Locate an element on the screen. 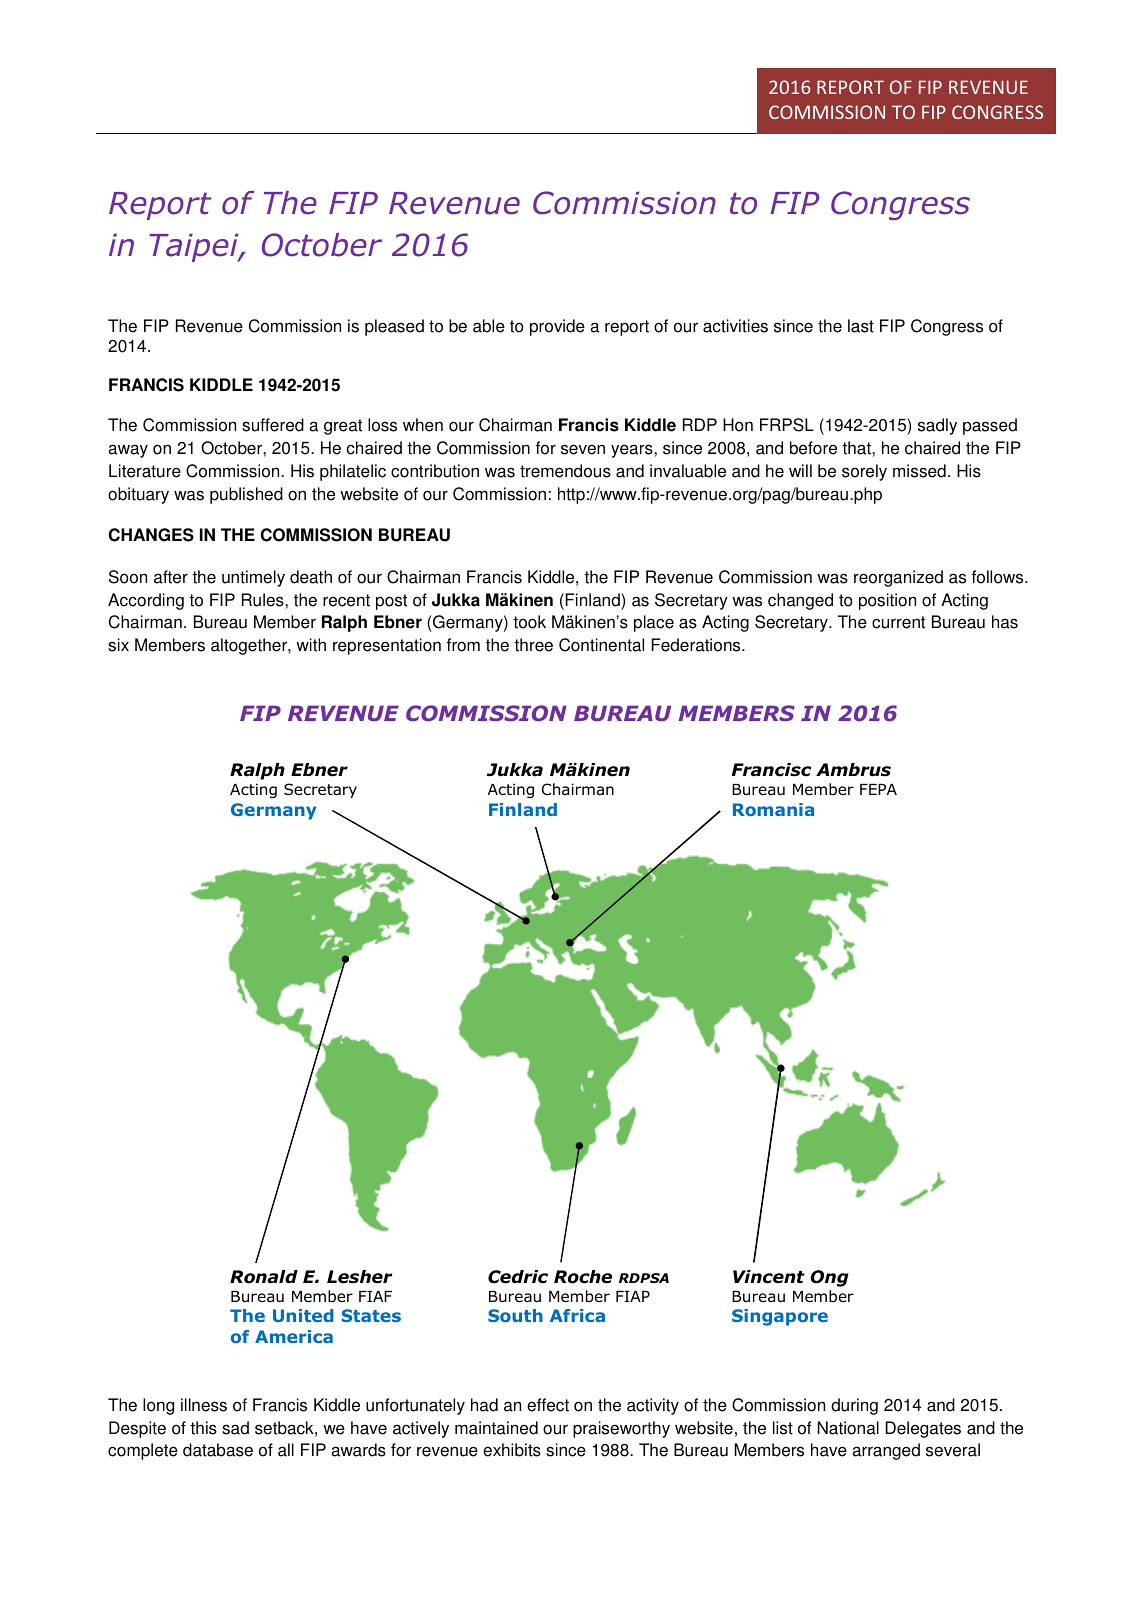 The height and width of the screenshot is (1609, 1137). with is located at coordinates (311, 645).
